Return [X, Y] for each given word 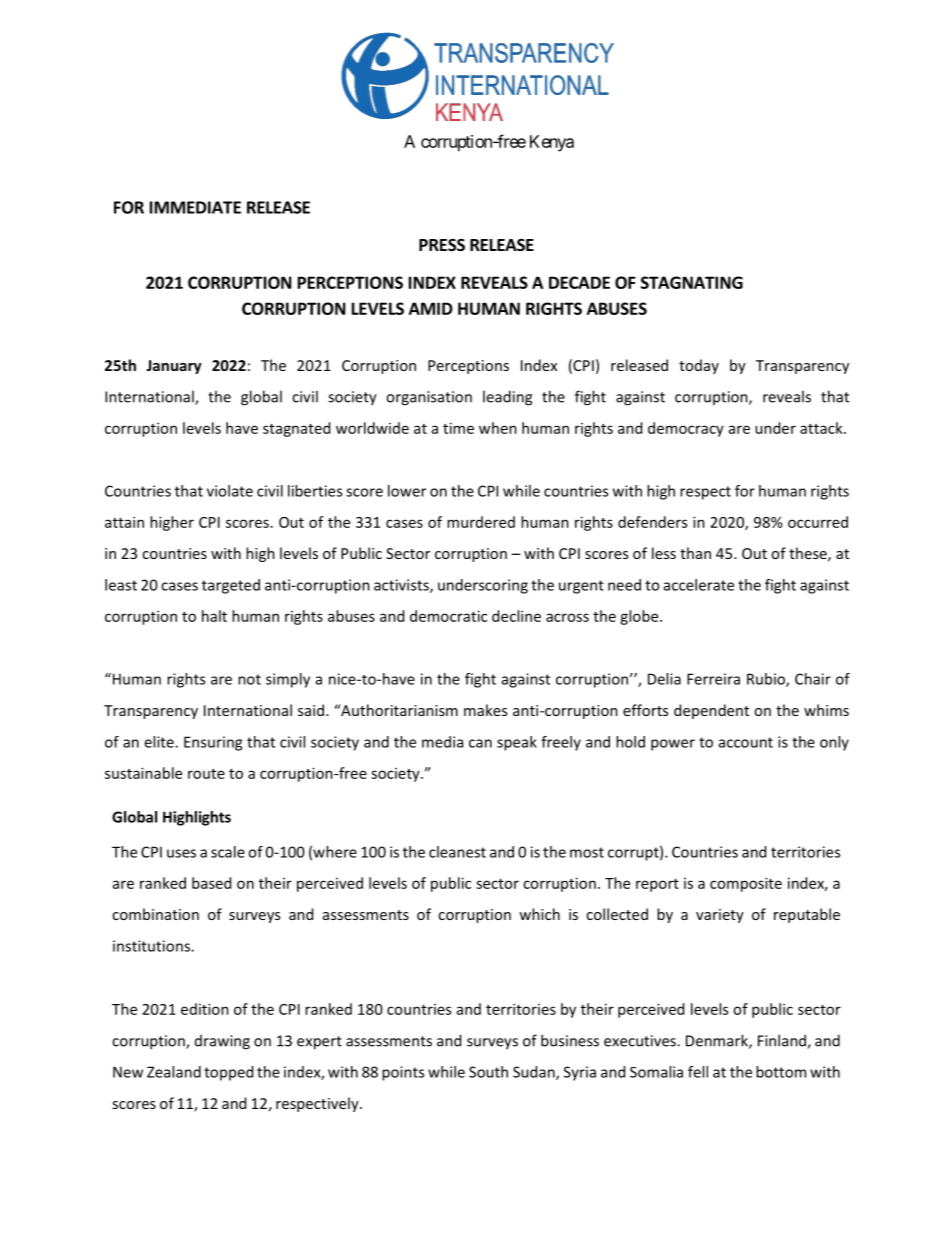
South [488, 1072]
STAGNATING [692, 282]
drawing [222, 1042]
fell [698, 1072]
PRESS [442, 245]
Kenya [552, 143]
